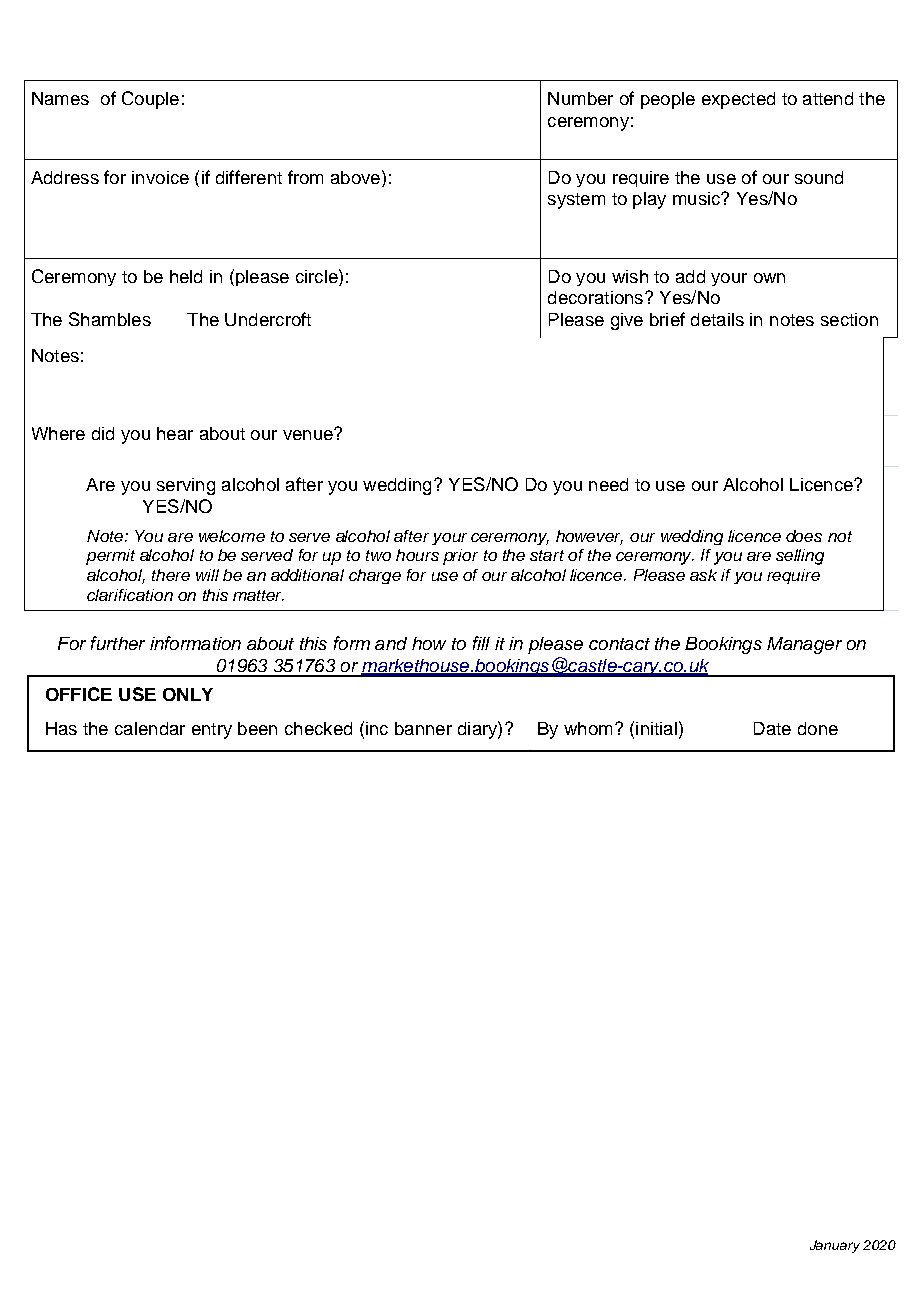 This document has height=1309, width=924. I want to click on January, so click(835, 1246).
